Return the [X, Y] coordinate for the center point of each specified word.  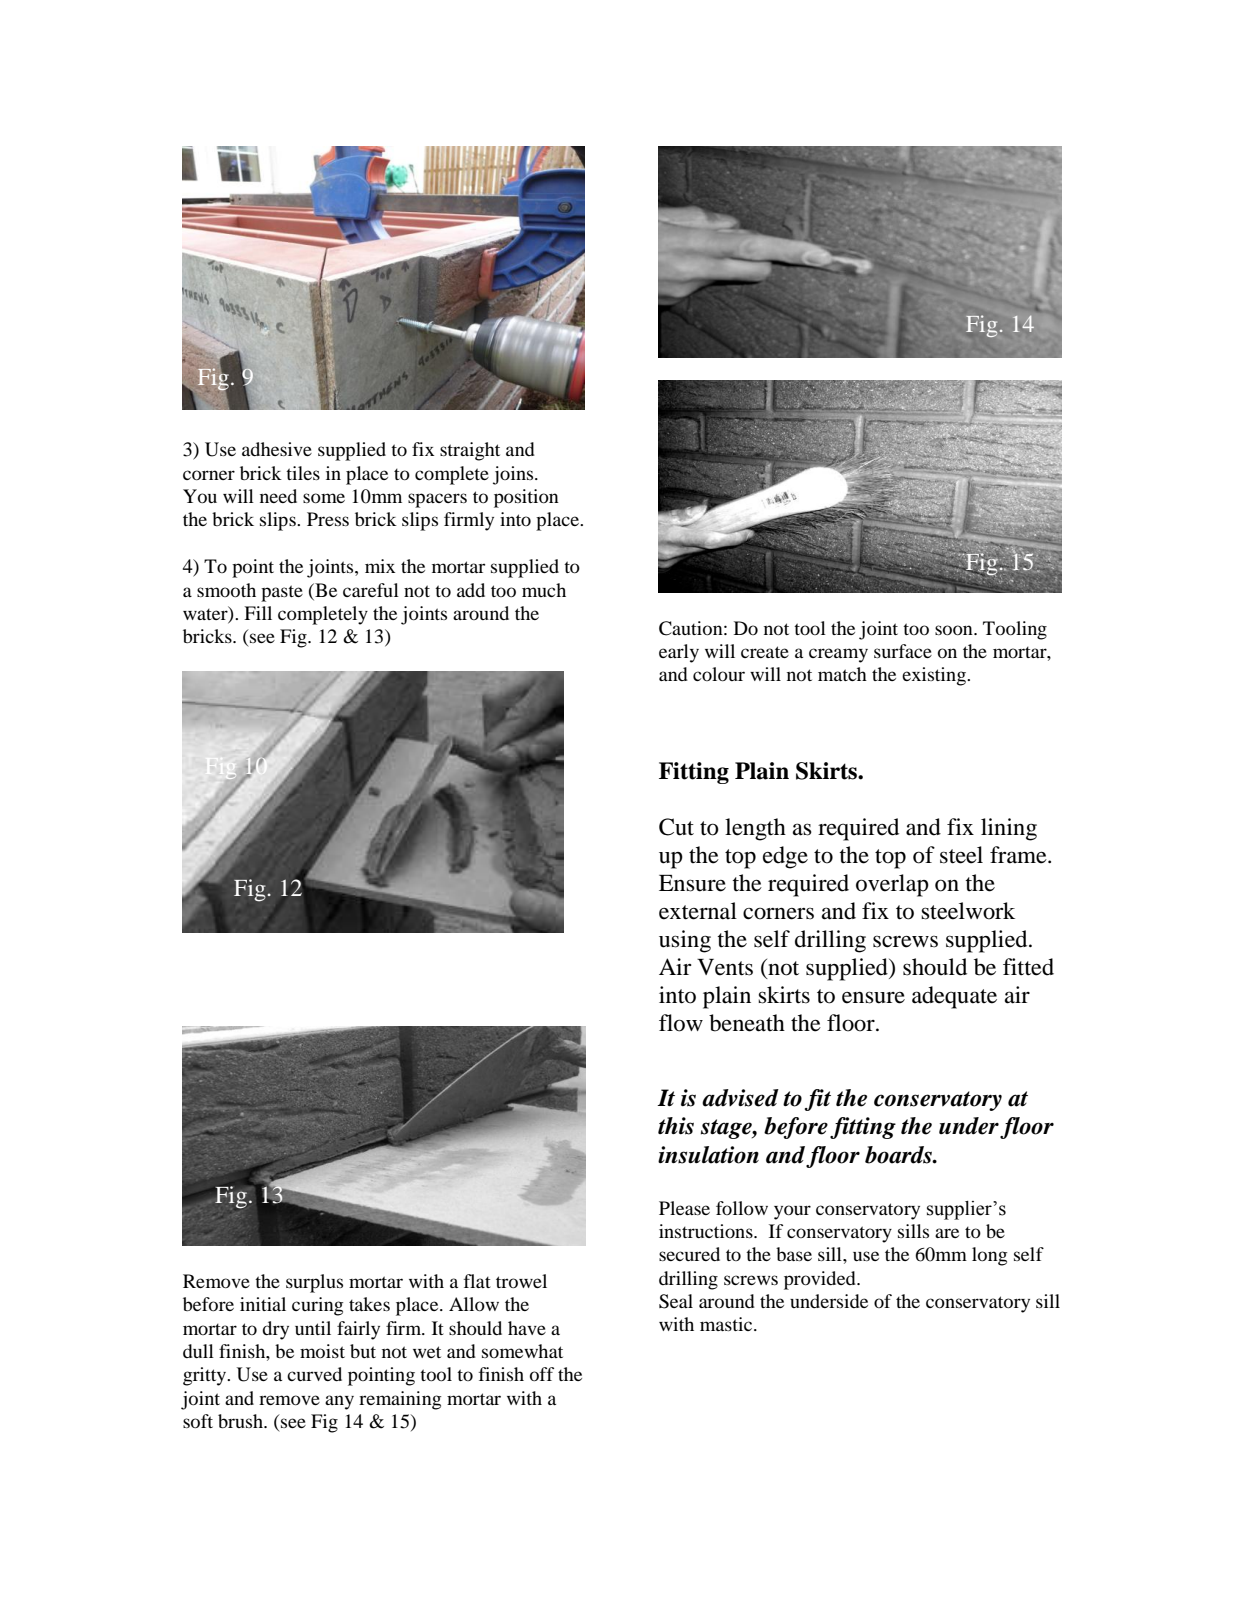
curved [314, 1374]
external [698, 911]
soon [955, 630]
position [526, 498]
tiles [303, 473]
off [542, 1374]
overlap [892, 885]
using [685, 941]
